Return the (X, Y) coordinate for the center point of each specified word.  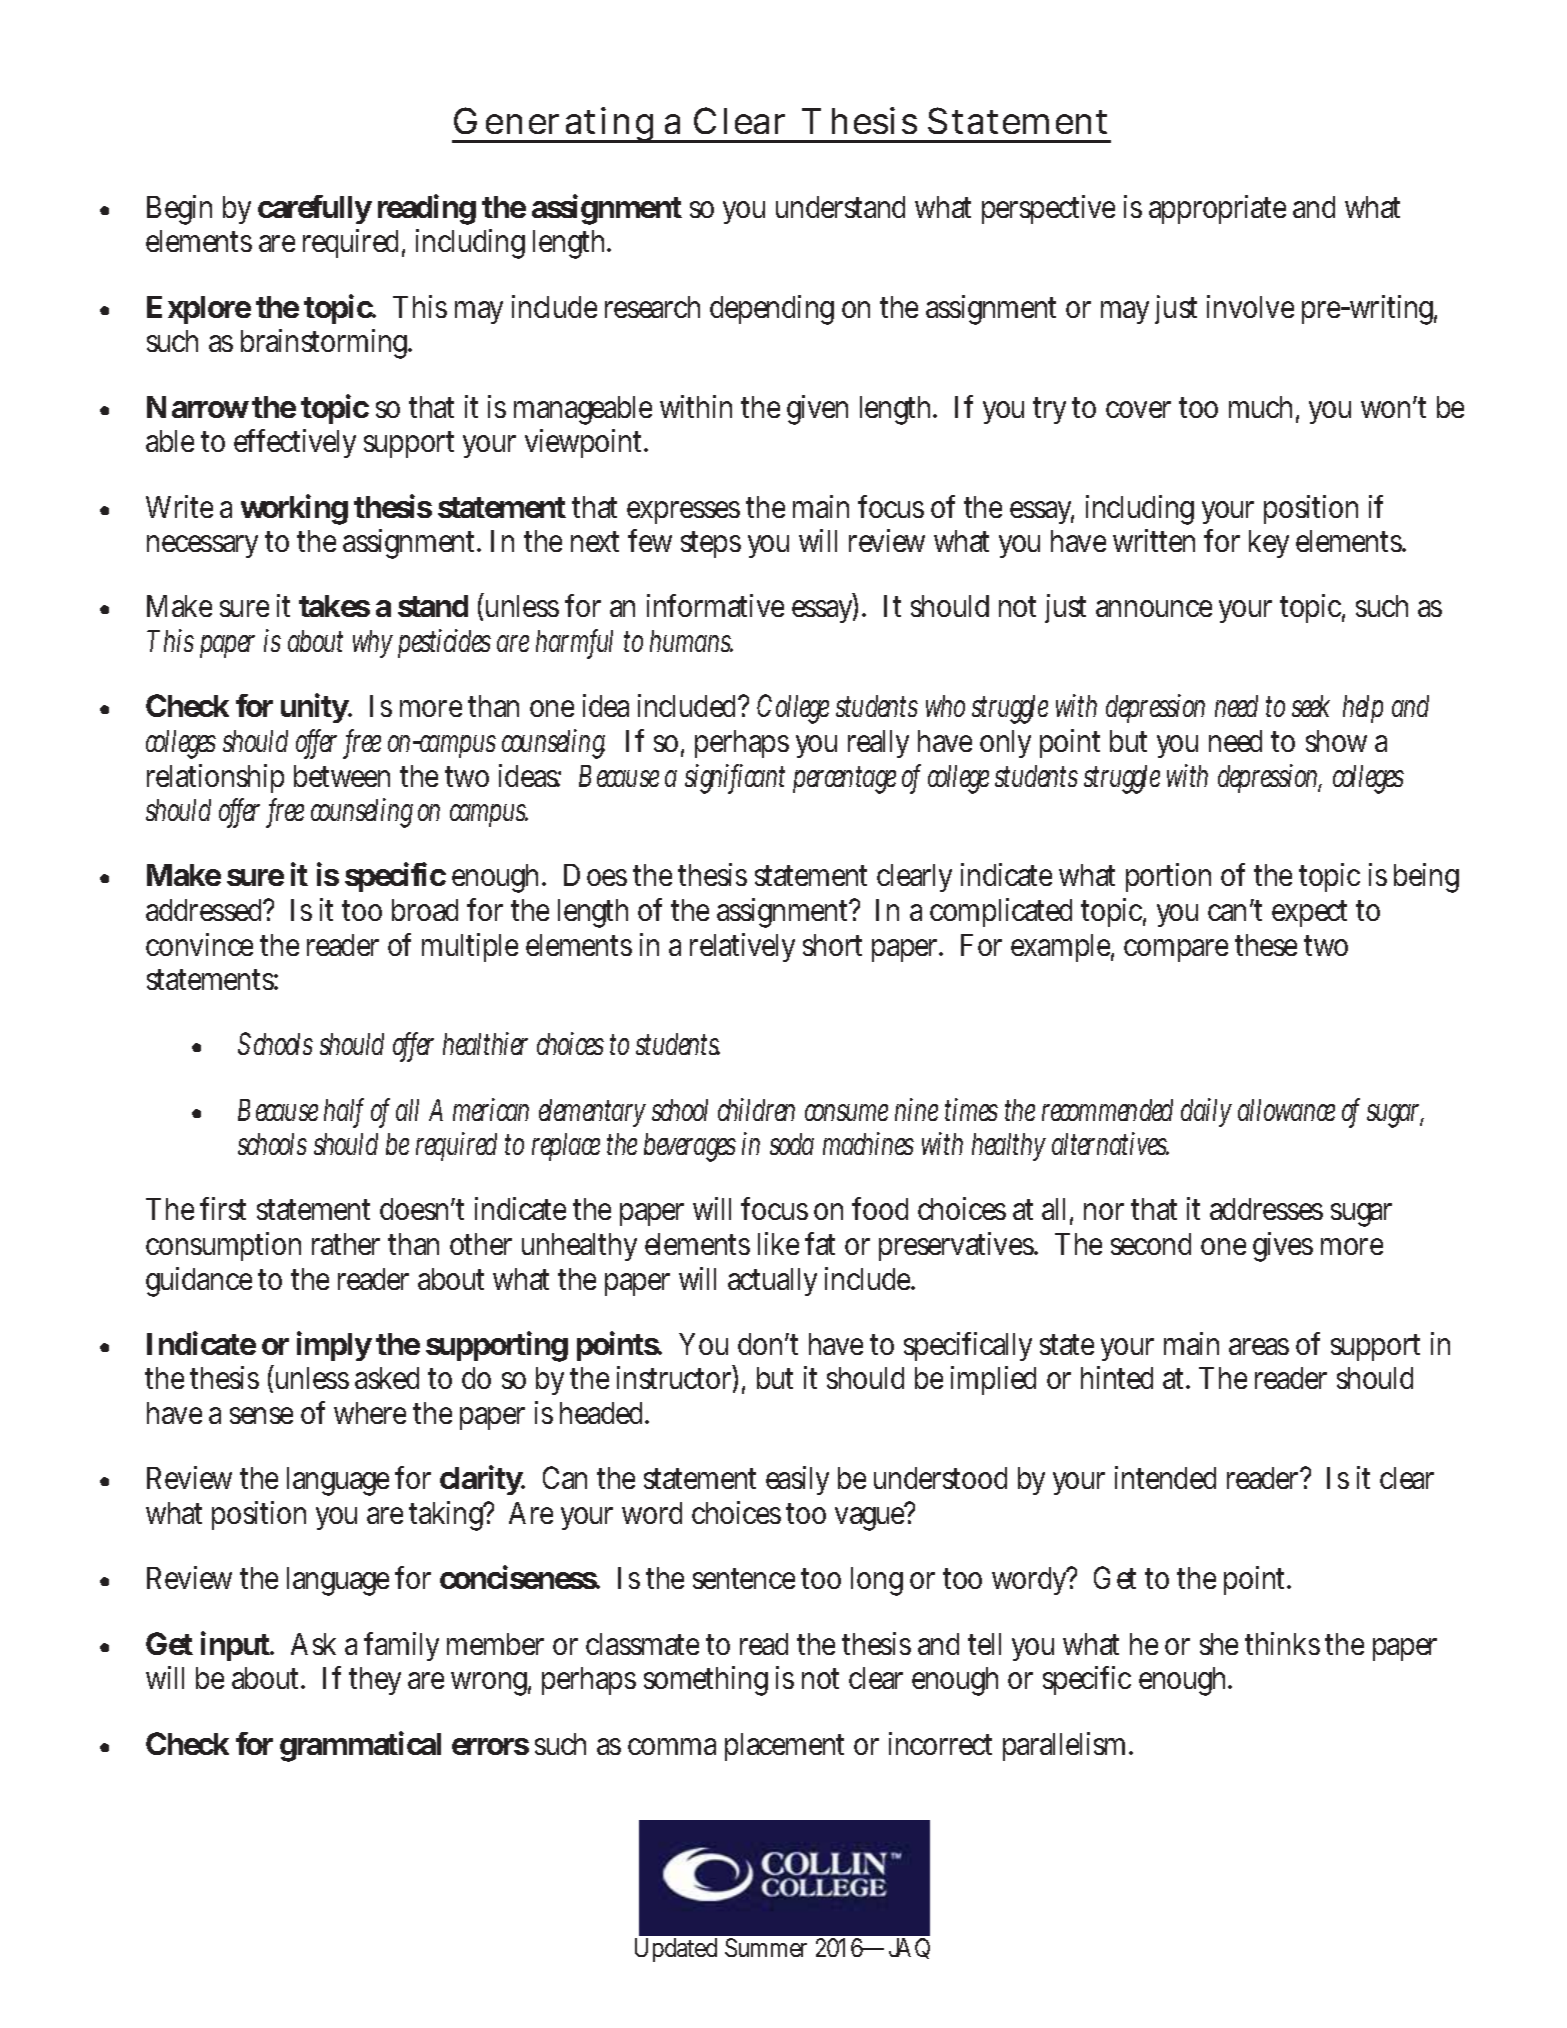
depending (772, 310)
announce (1154, 608)
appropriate (1217, 209)
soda (792, 1144)
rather (346, 1244)
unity (316, 708)
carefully (315, 209)
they (375, 1681)
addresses (1266, 1209)
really (878, 744)
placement (784, 1747)
